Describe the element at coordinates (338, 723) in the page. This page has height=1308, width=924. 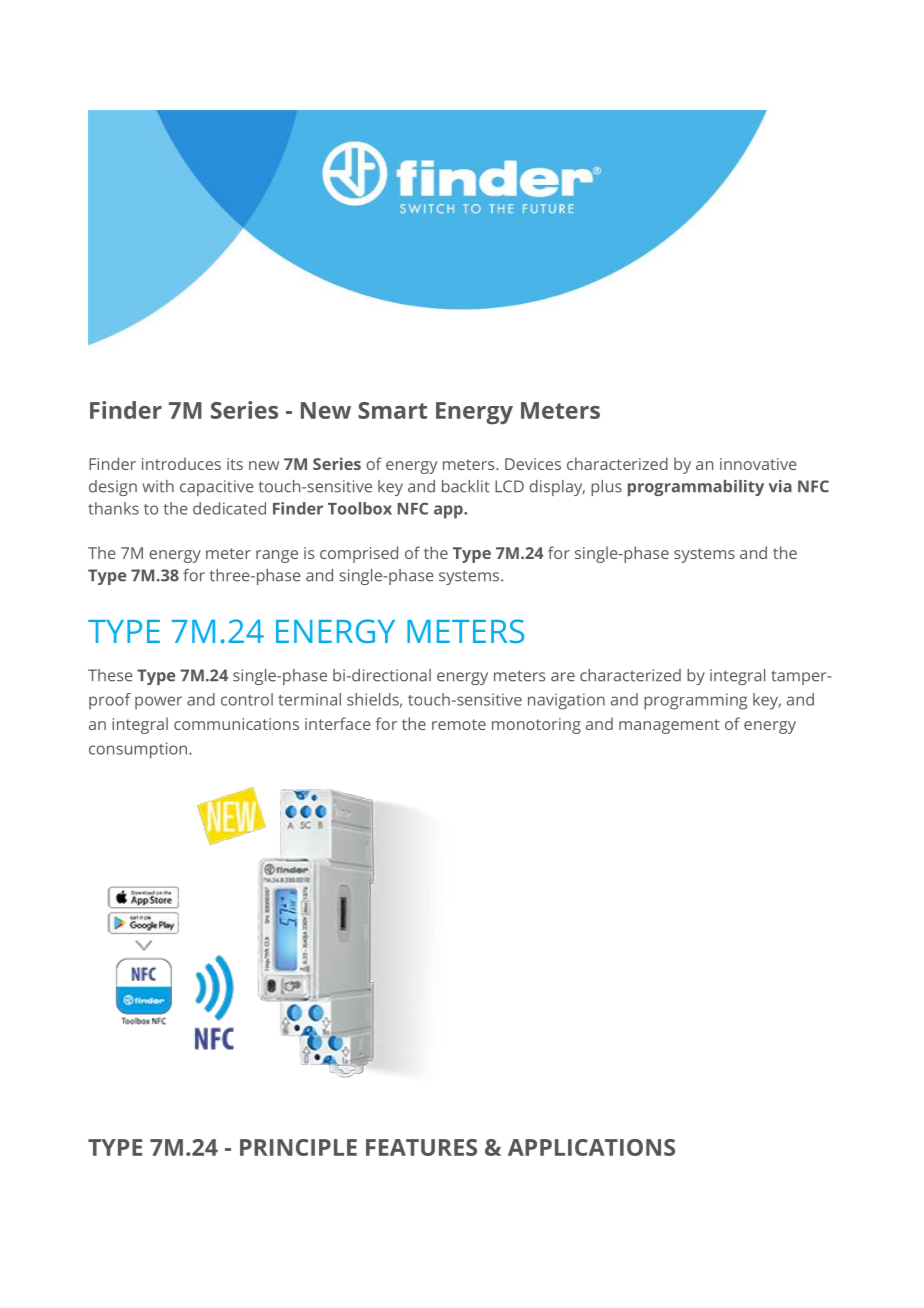
I see `interface` at that location.
